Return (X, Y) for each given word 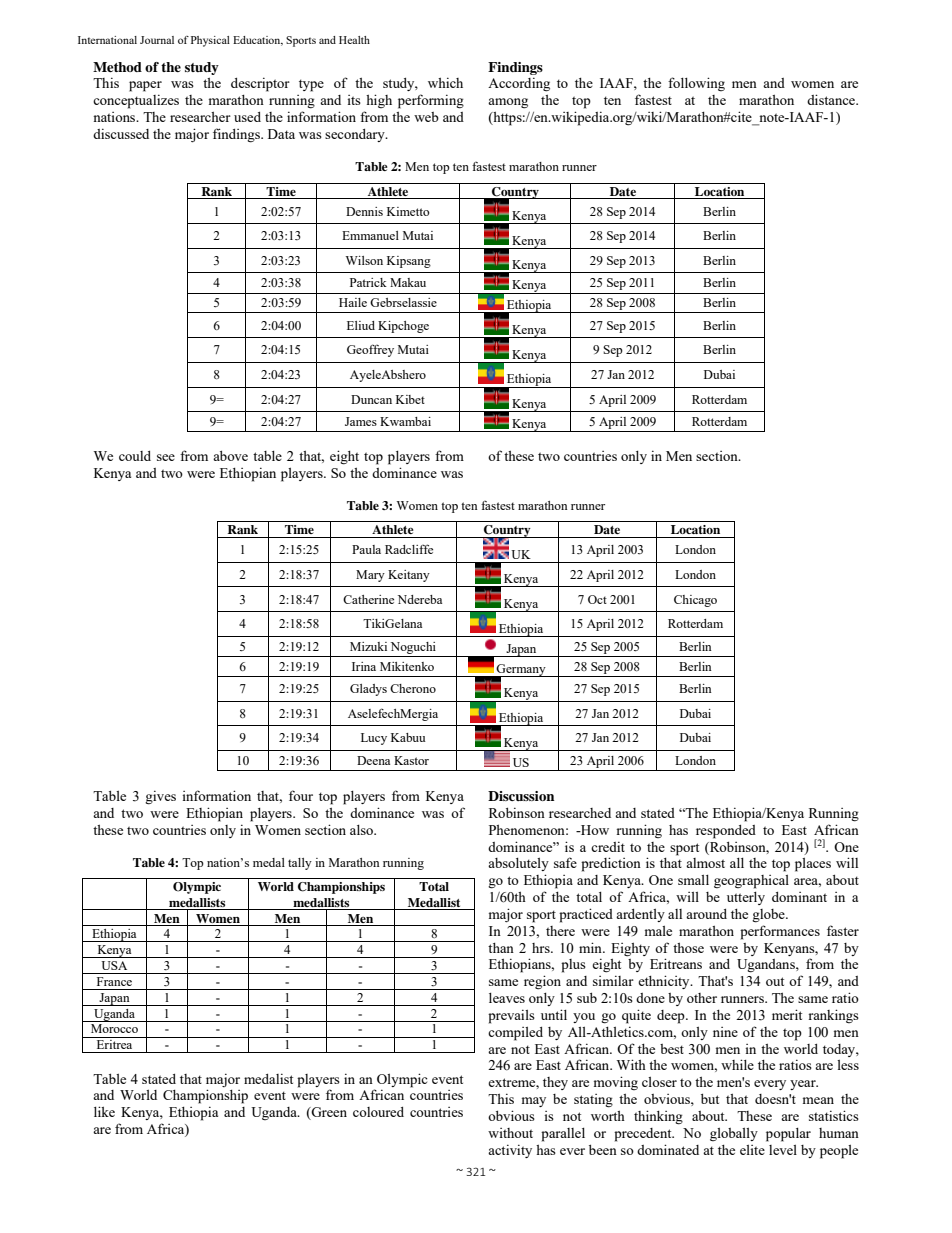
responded (726, 832)
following (696, 84)
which (445, 82)
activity (510, 1151)
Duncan (371, 399)
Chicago (695, 601)
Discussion (521, 796)
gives (160, 797)
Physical (210, 41)
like (104, 1111)
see (166, 457)
